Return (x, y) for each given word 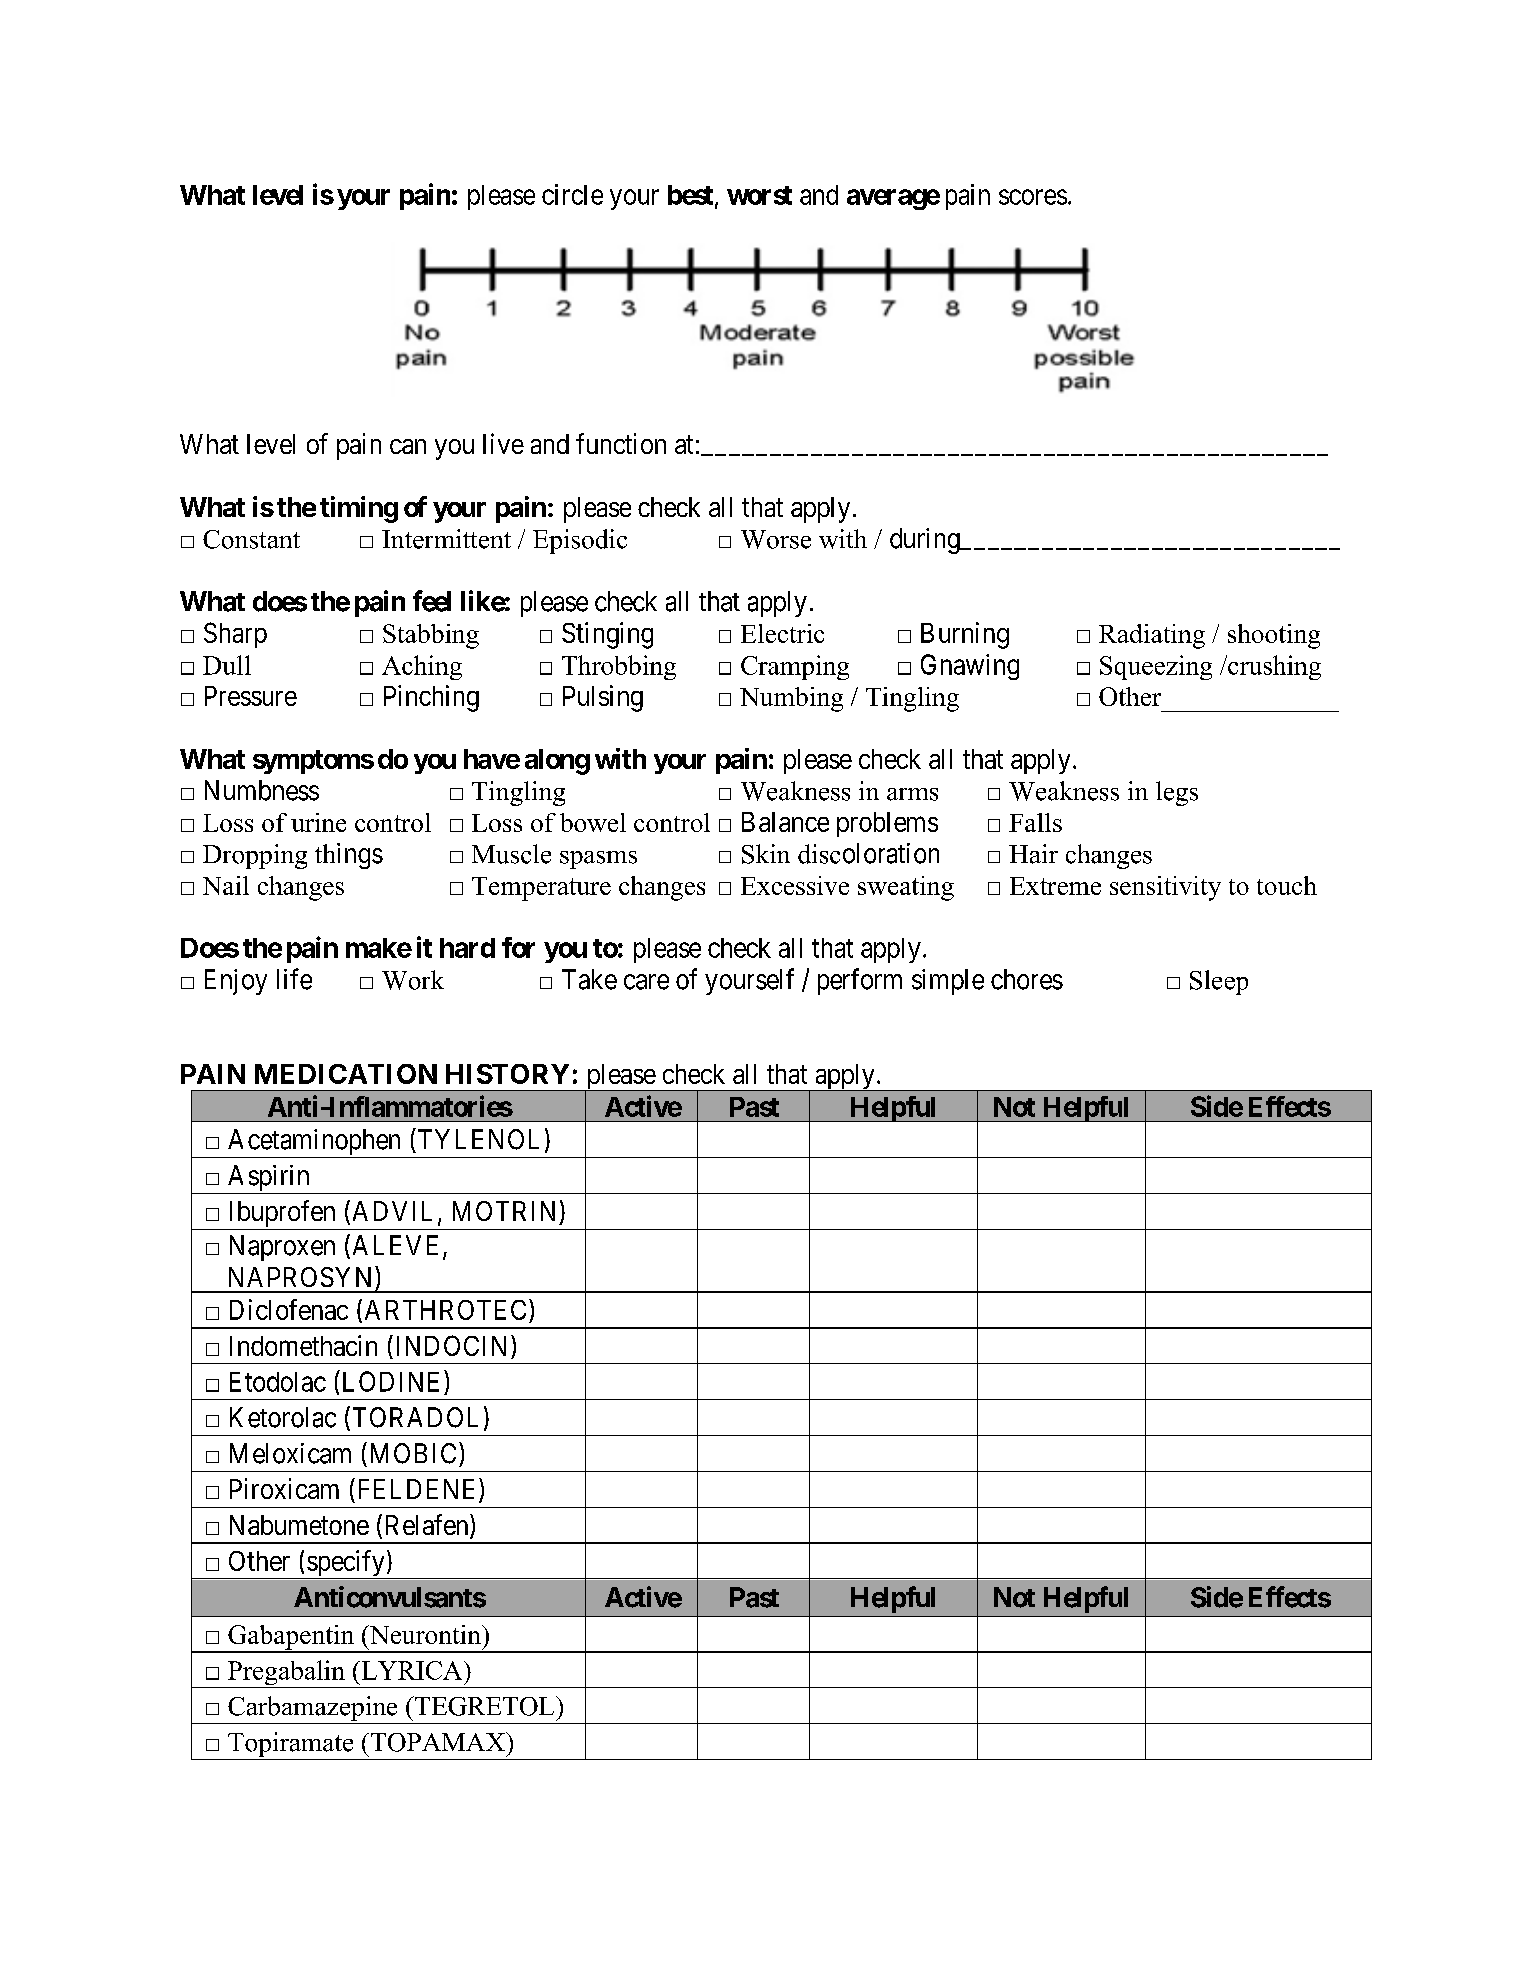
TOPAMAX (438, 1742)
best (692, 196)
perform (860, 981)
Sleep (1219, 982)
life (294, 979)
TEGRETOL (485, 1706)
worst (759, 195)
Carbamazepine (313, 1710)
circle (572, 194)
